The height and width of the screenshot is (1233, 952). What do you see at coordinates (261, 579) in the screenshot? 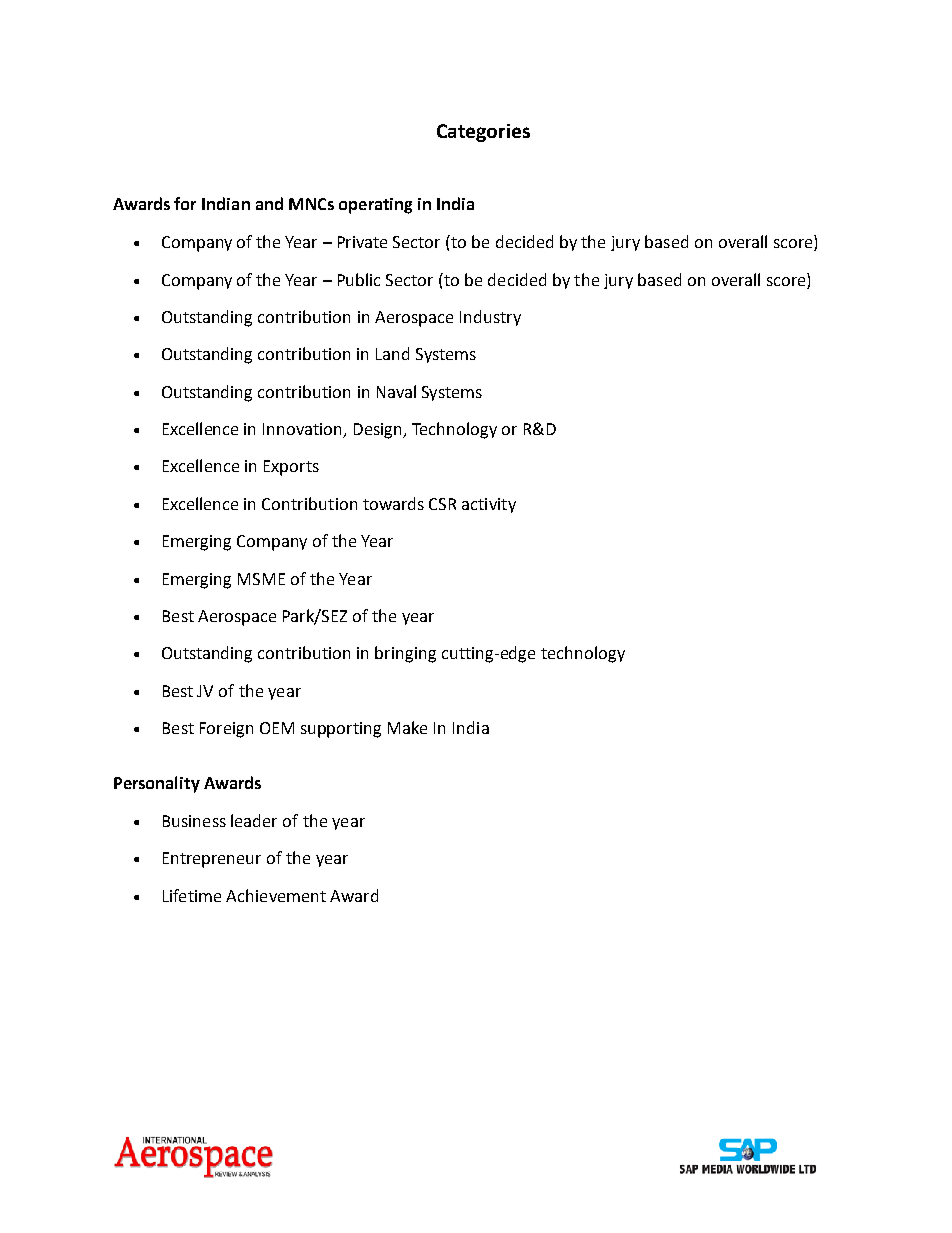
I see `MSME` at bounding box center [261, 579].
